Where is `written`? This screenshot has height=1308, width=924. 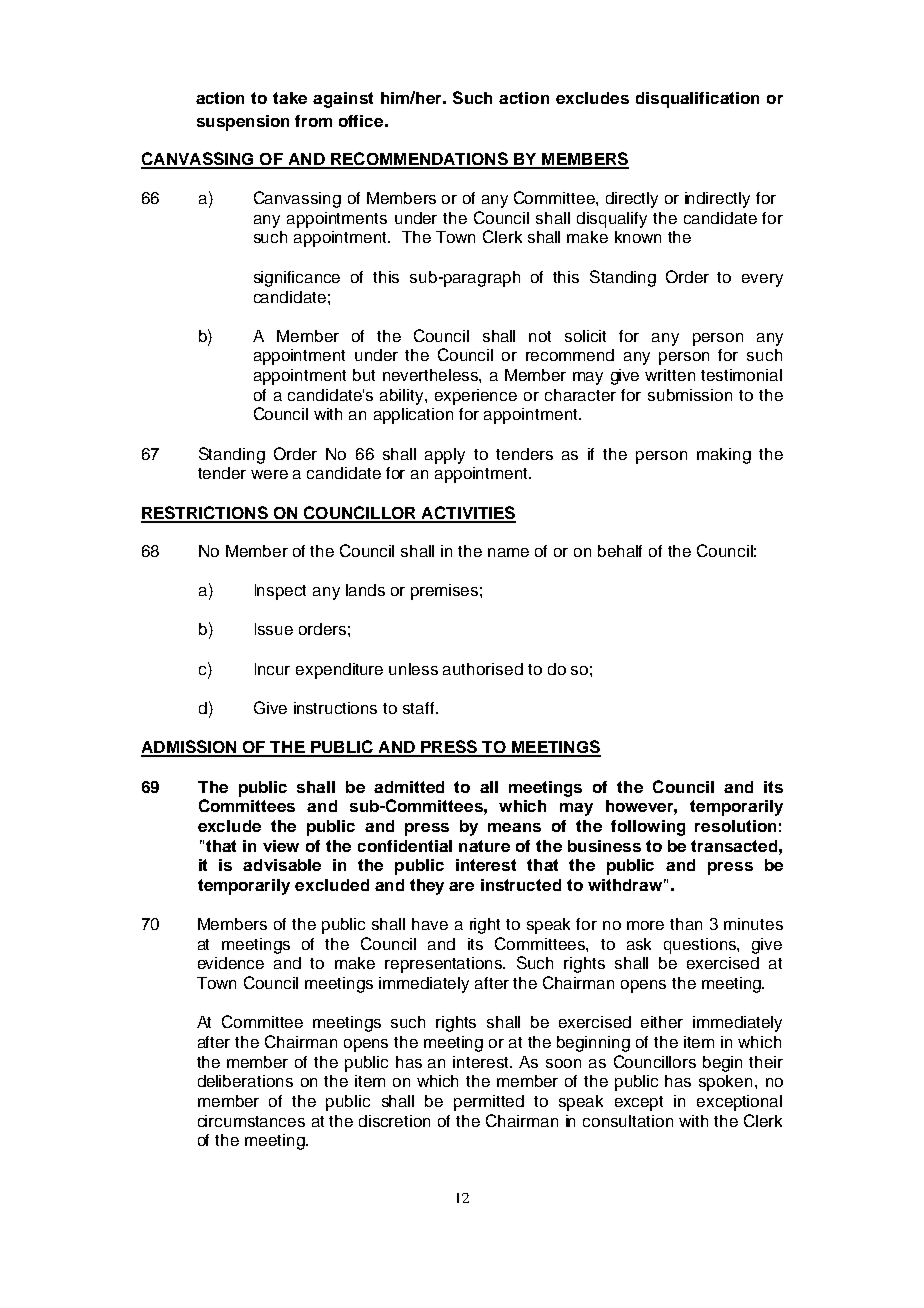 written is located at coordinates (670, 375).
